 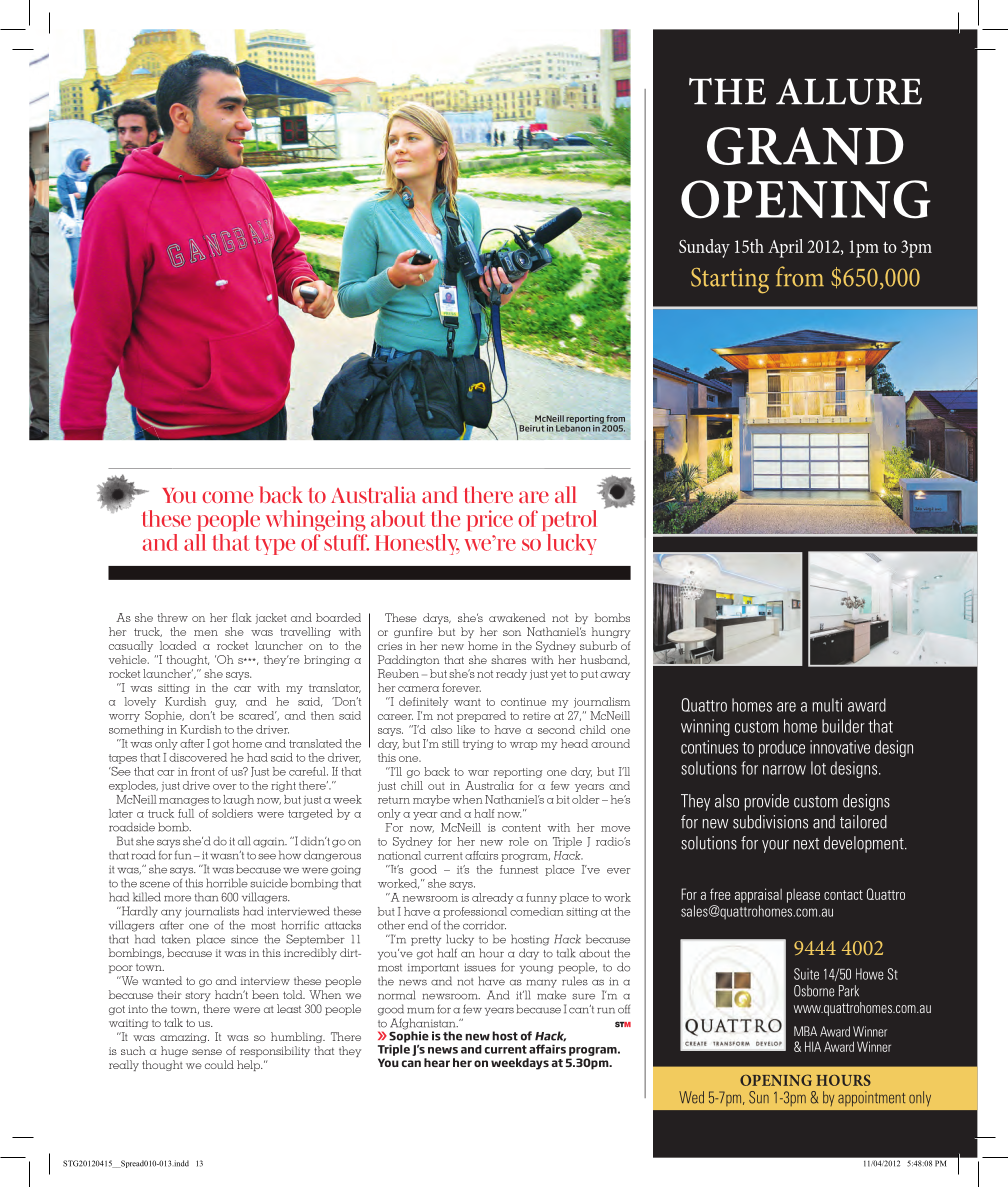 I want to click on Starting, so click(x=730, y=281).
